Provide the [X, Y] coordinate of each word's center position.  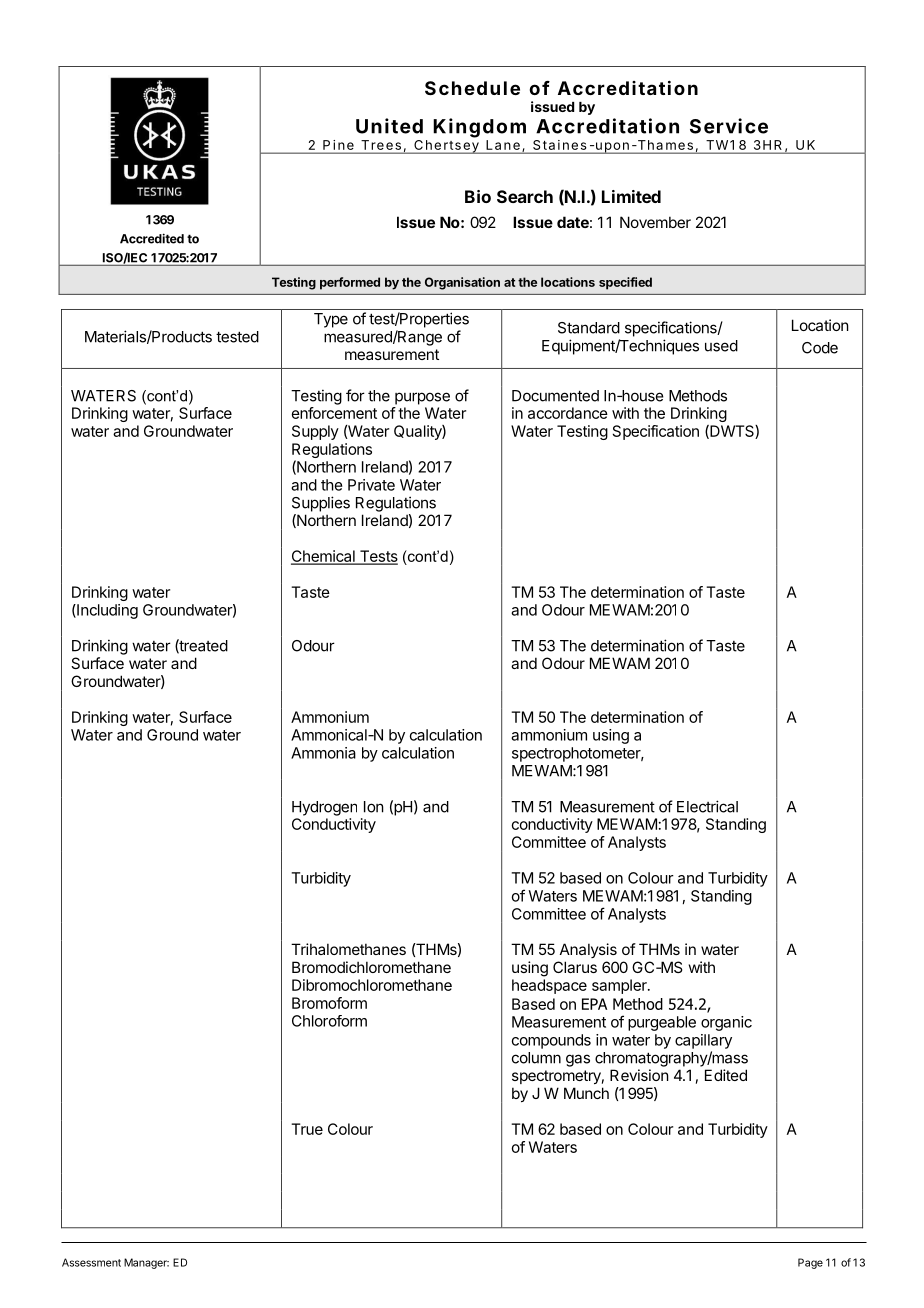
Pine [338, 145]
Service [729, 126]
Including [106, 611]
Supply [315, 432]
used [721, 346]
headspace [549, 986]
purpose [422, 398]
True [307, 1129]
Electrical [707, 806]
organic [726, 1023]
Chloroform [329, 1021]
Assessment [91, 1262]
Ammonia [323, 753]
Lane [503, 145]
